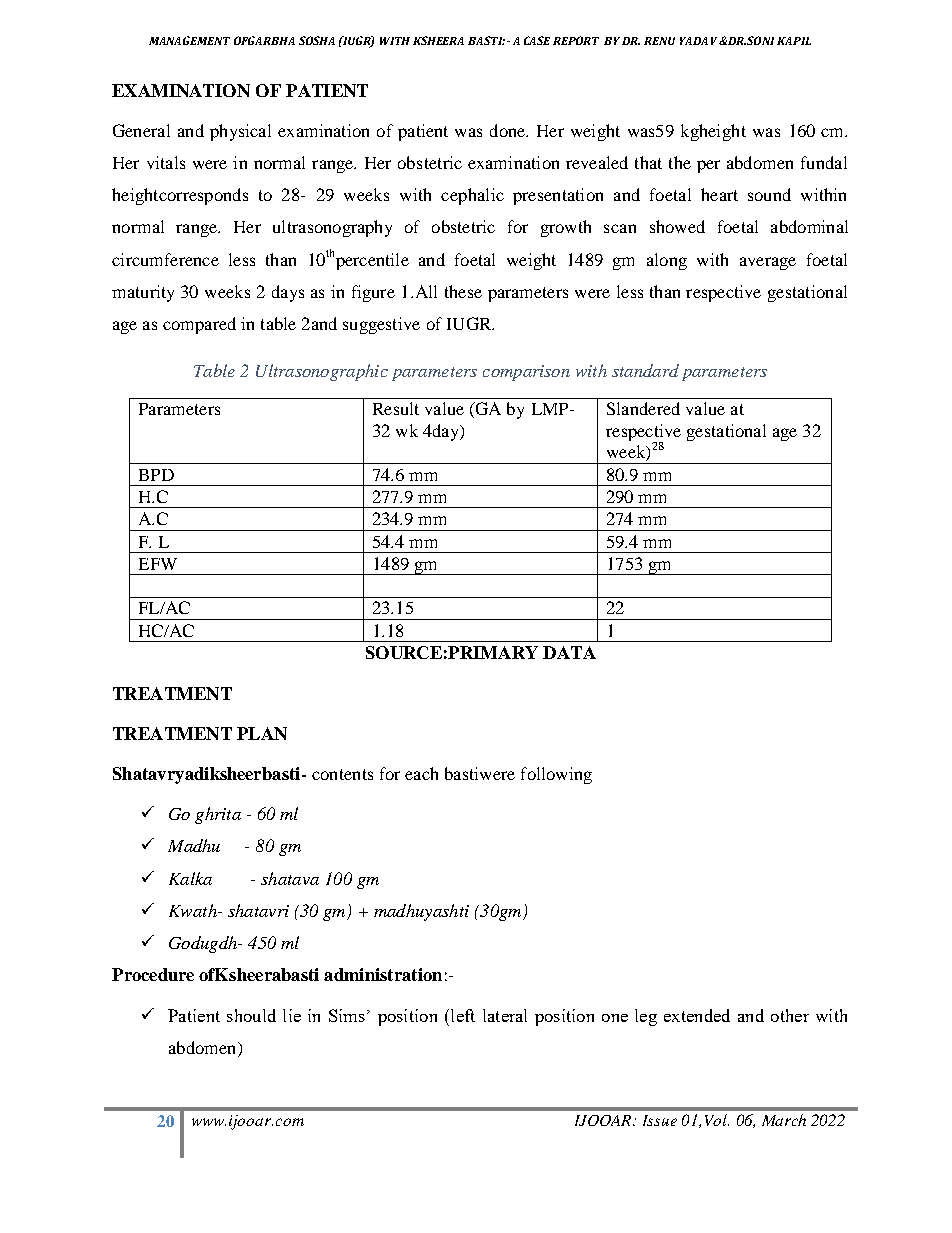  What do you see at coordinates (421, 773) in the screenshot?
I see `each` at bounding box center [421, 773].
